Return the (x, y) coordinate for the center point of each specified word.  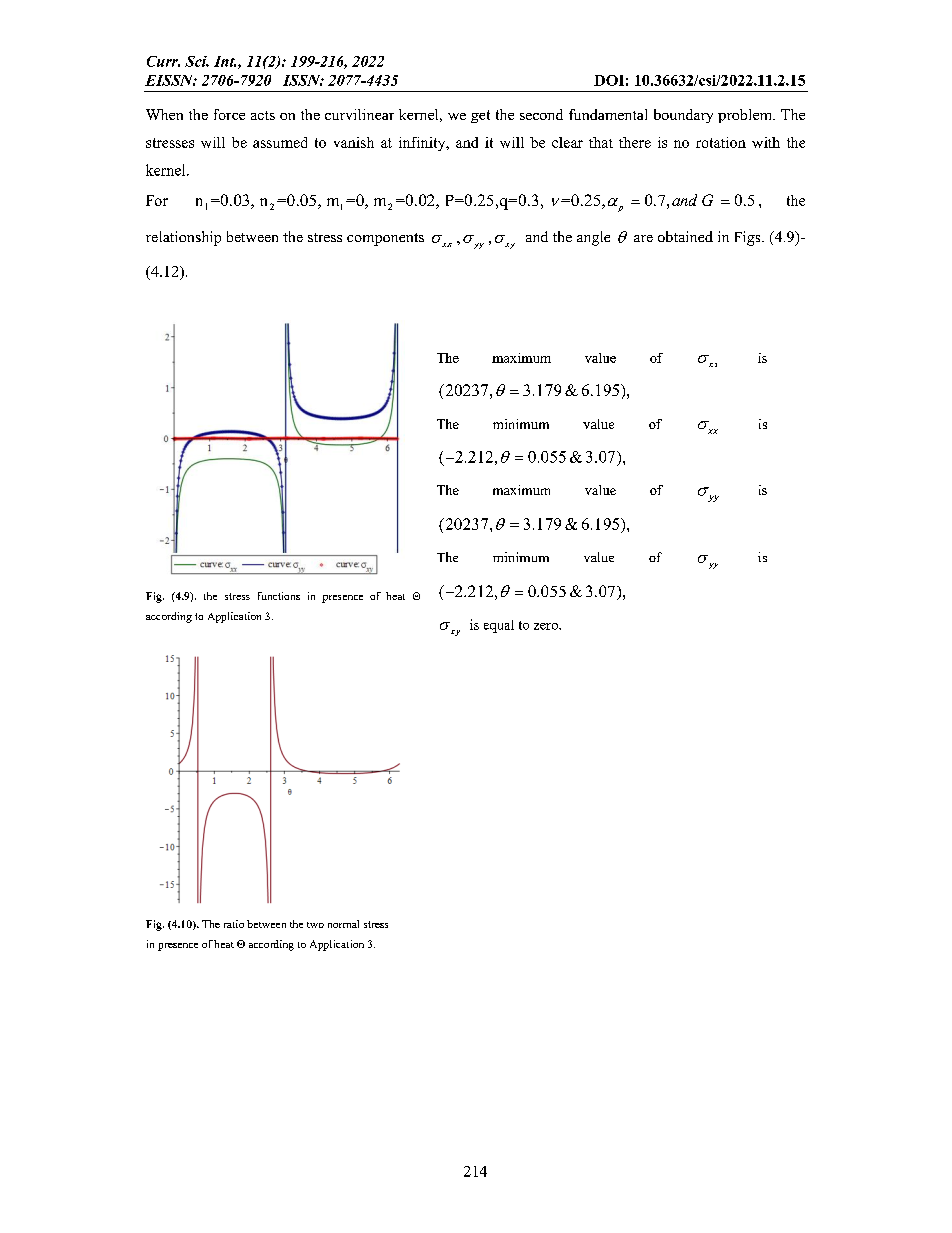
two (315, 925)
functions (279, 596)
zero (547, 626)
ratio (234, 924)
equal (499, 626)
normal (343, 924)
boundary (683, 116)
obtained (685, 236)
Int (225, 61)
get (480, 116)
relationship (183, 238)
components (385, 239)
